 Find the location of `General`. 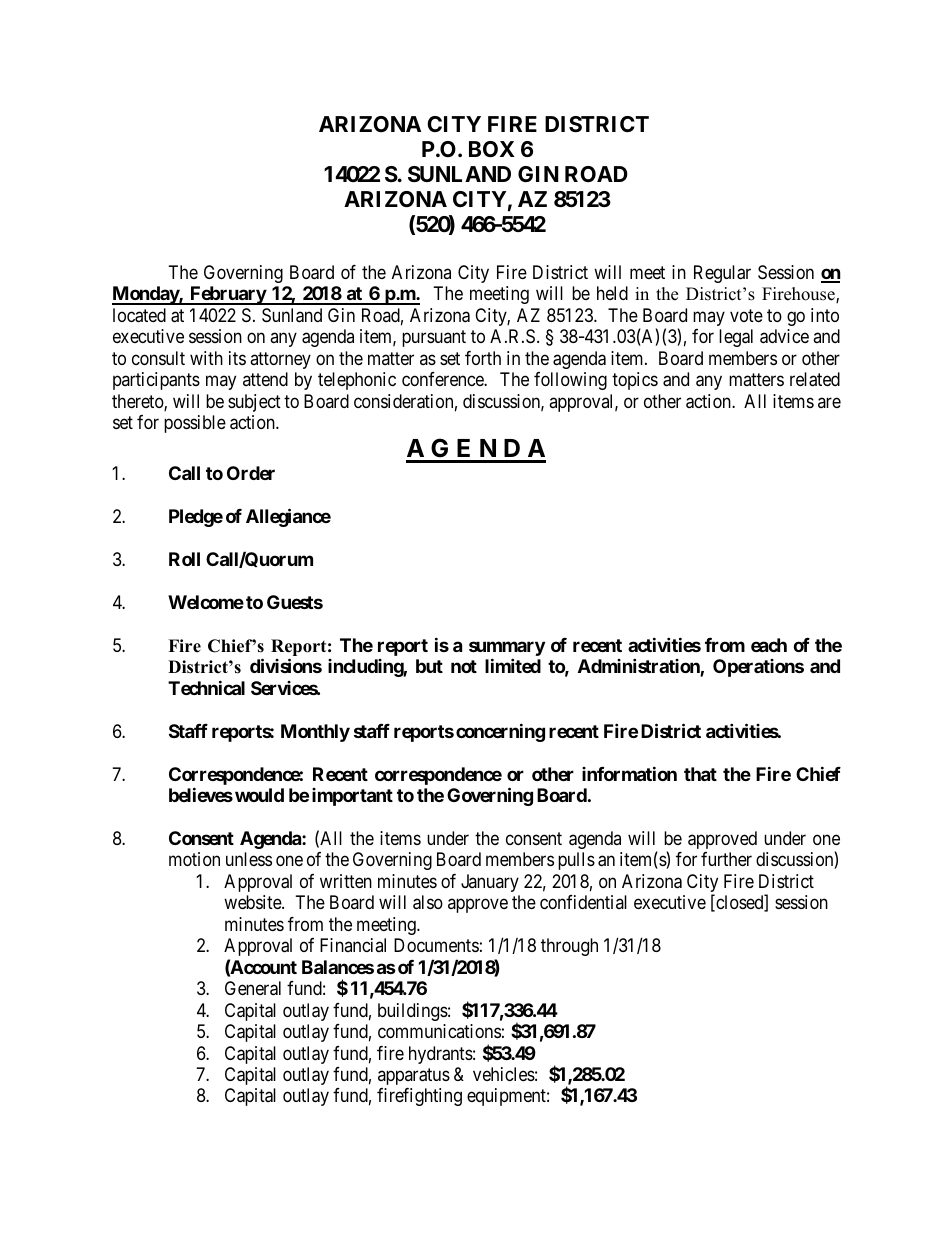

General is located at coordinates (253, 988).
